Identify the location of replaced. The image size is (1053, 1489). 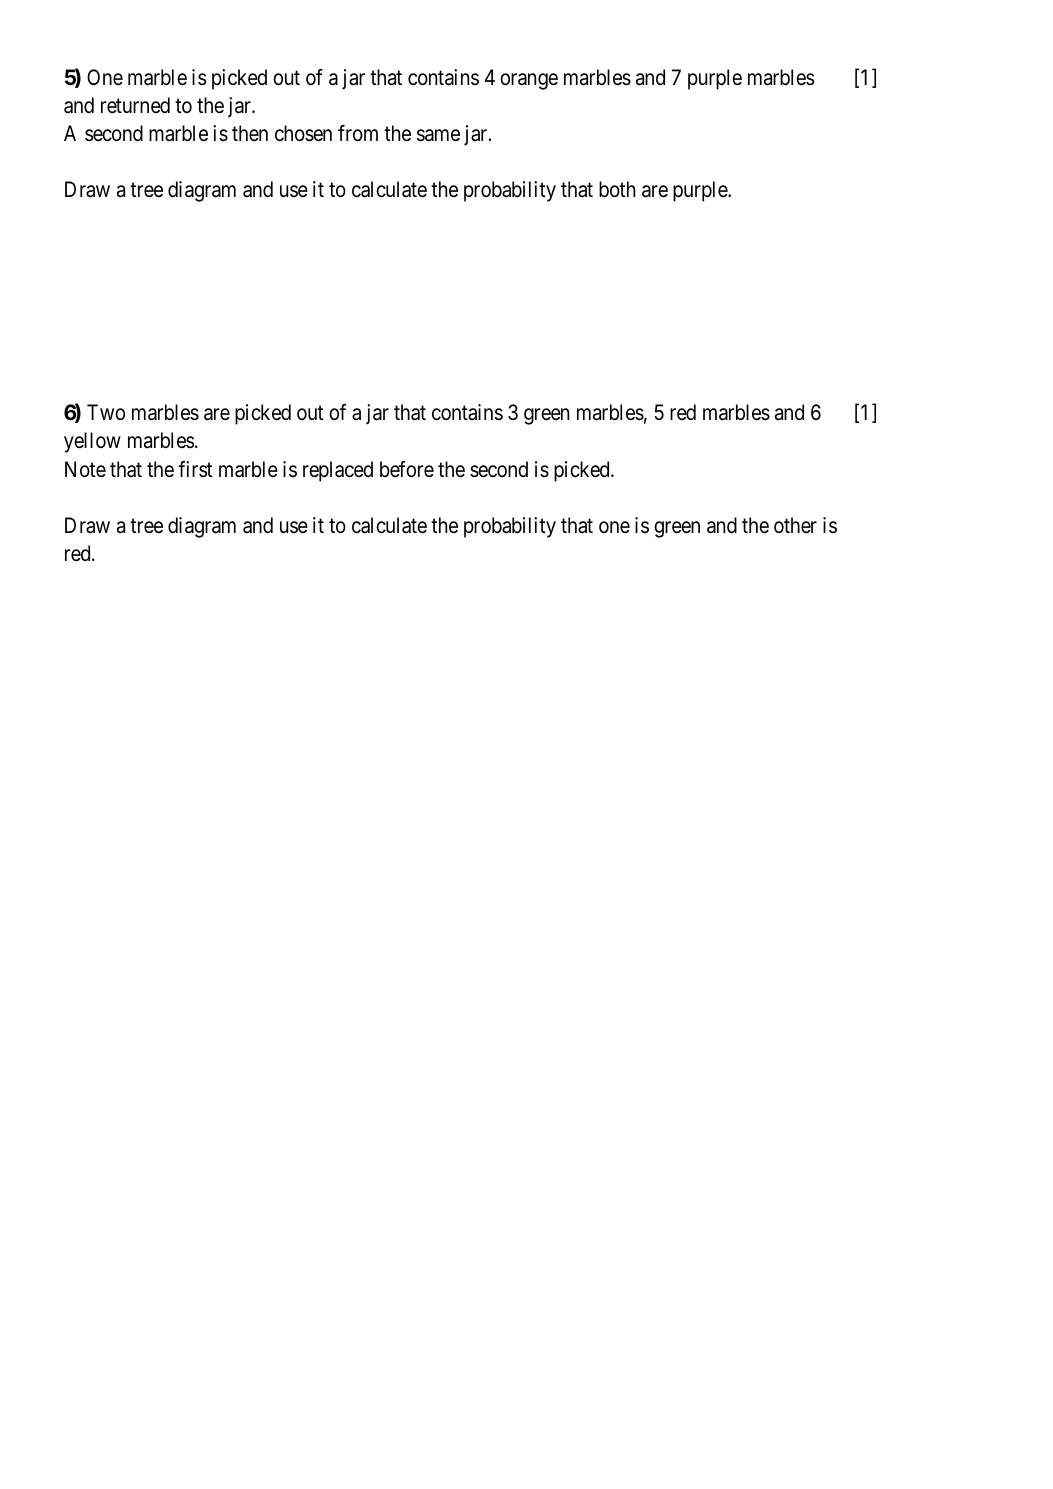
(338, 471).
